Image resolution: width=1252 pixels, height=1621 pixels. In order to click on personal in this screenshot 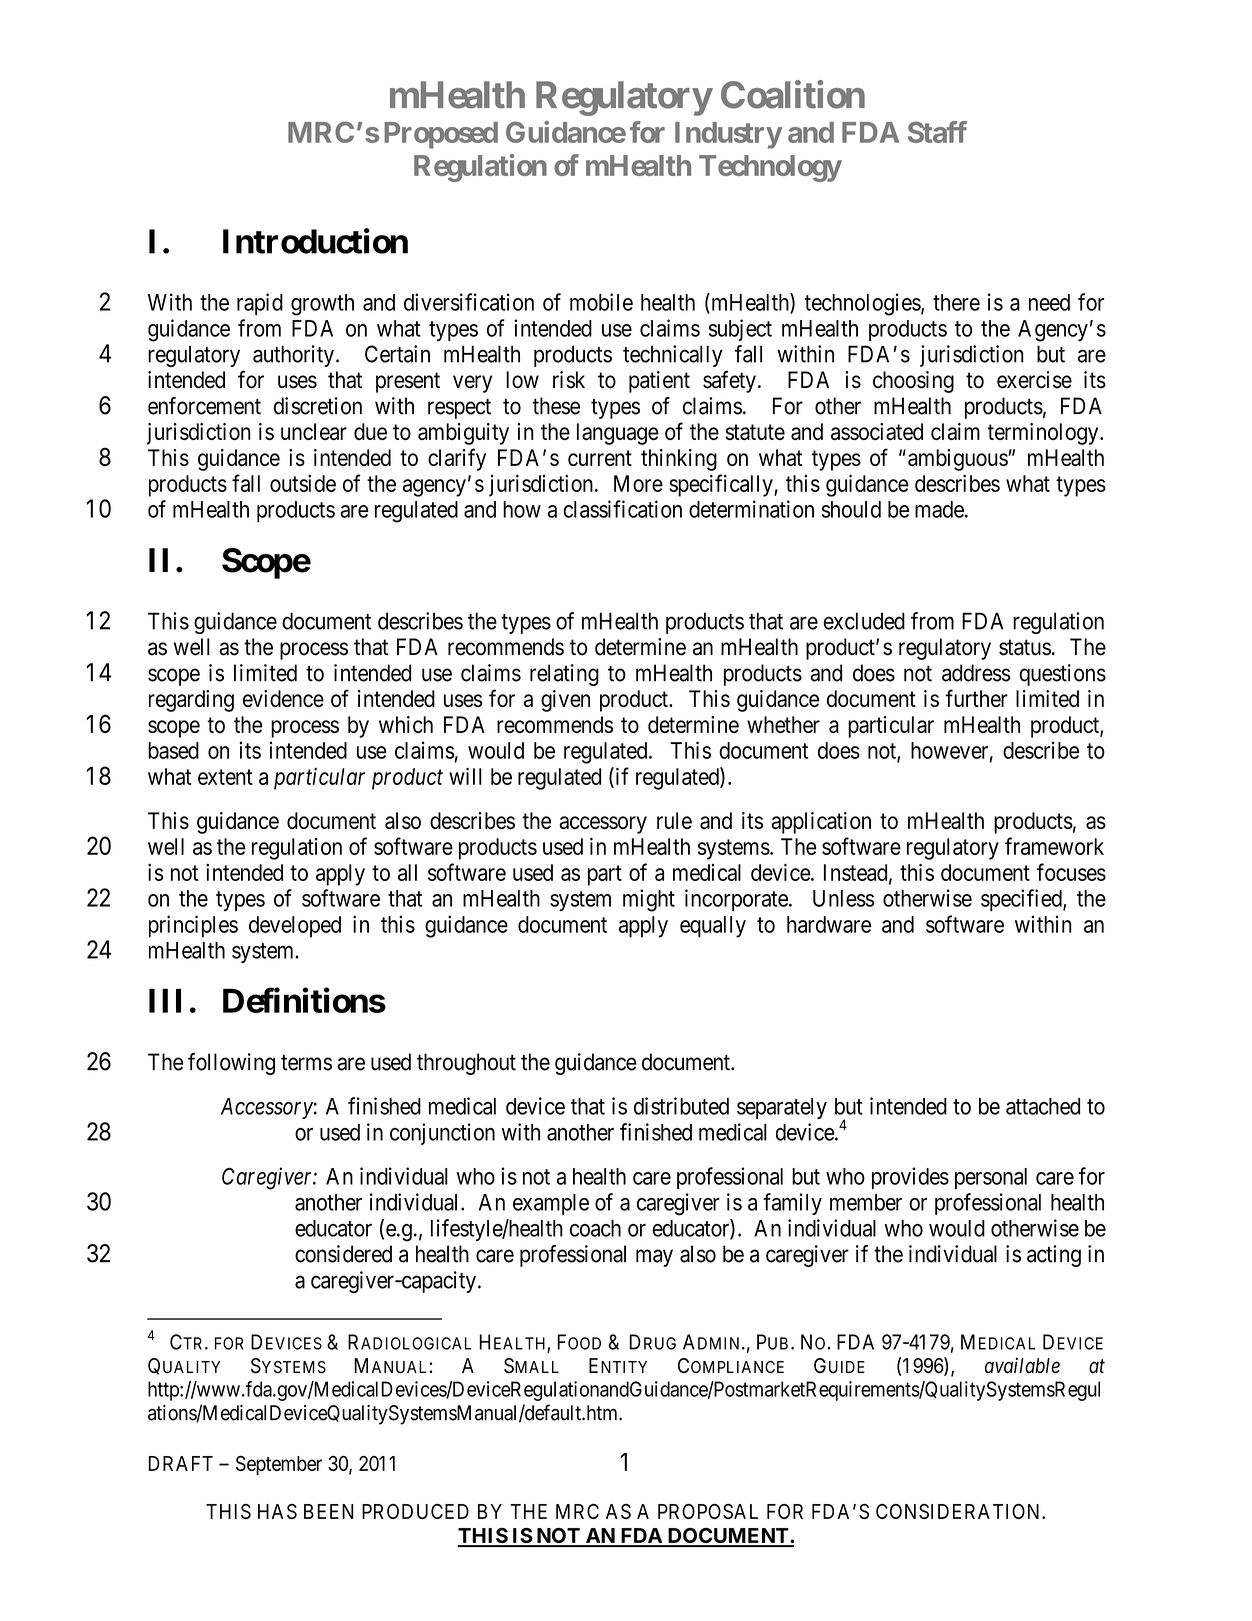, I will do `click(991, 1178)`.
